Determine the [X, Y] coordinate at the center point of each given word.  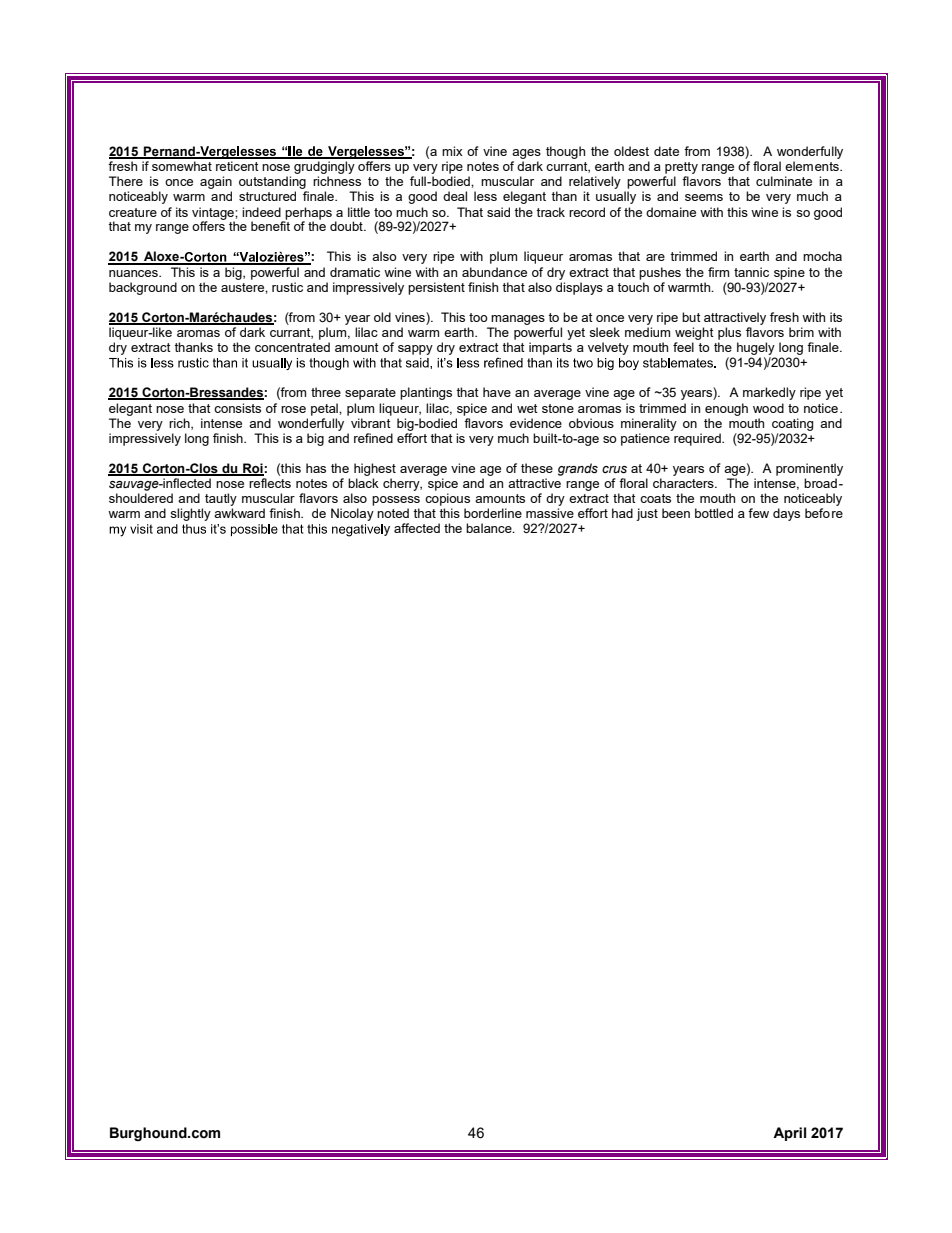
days [786, 514]
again [216, 182]
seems [704, 197]
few [758, 513]
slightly [190, 514]
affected [417, 528]
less [485, 196]
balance [490, 528]
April [789, 1134]
